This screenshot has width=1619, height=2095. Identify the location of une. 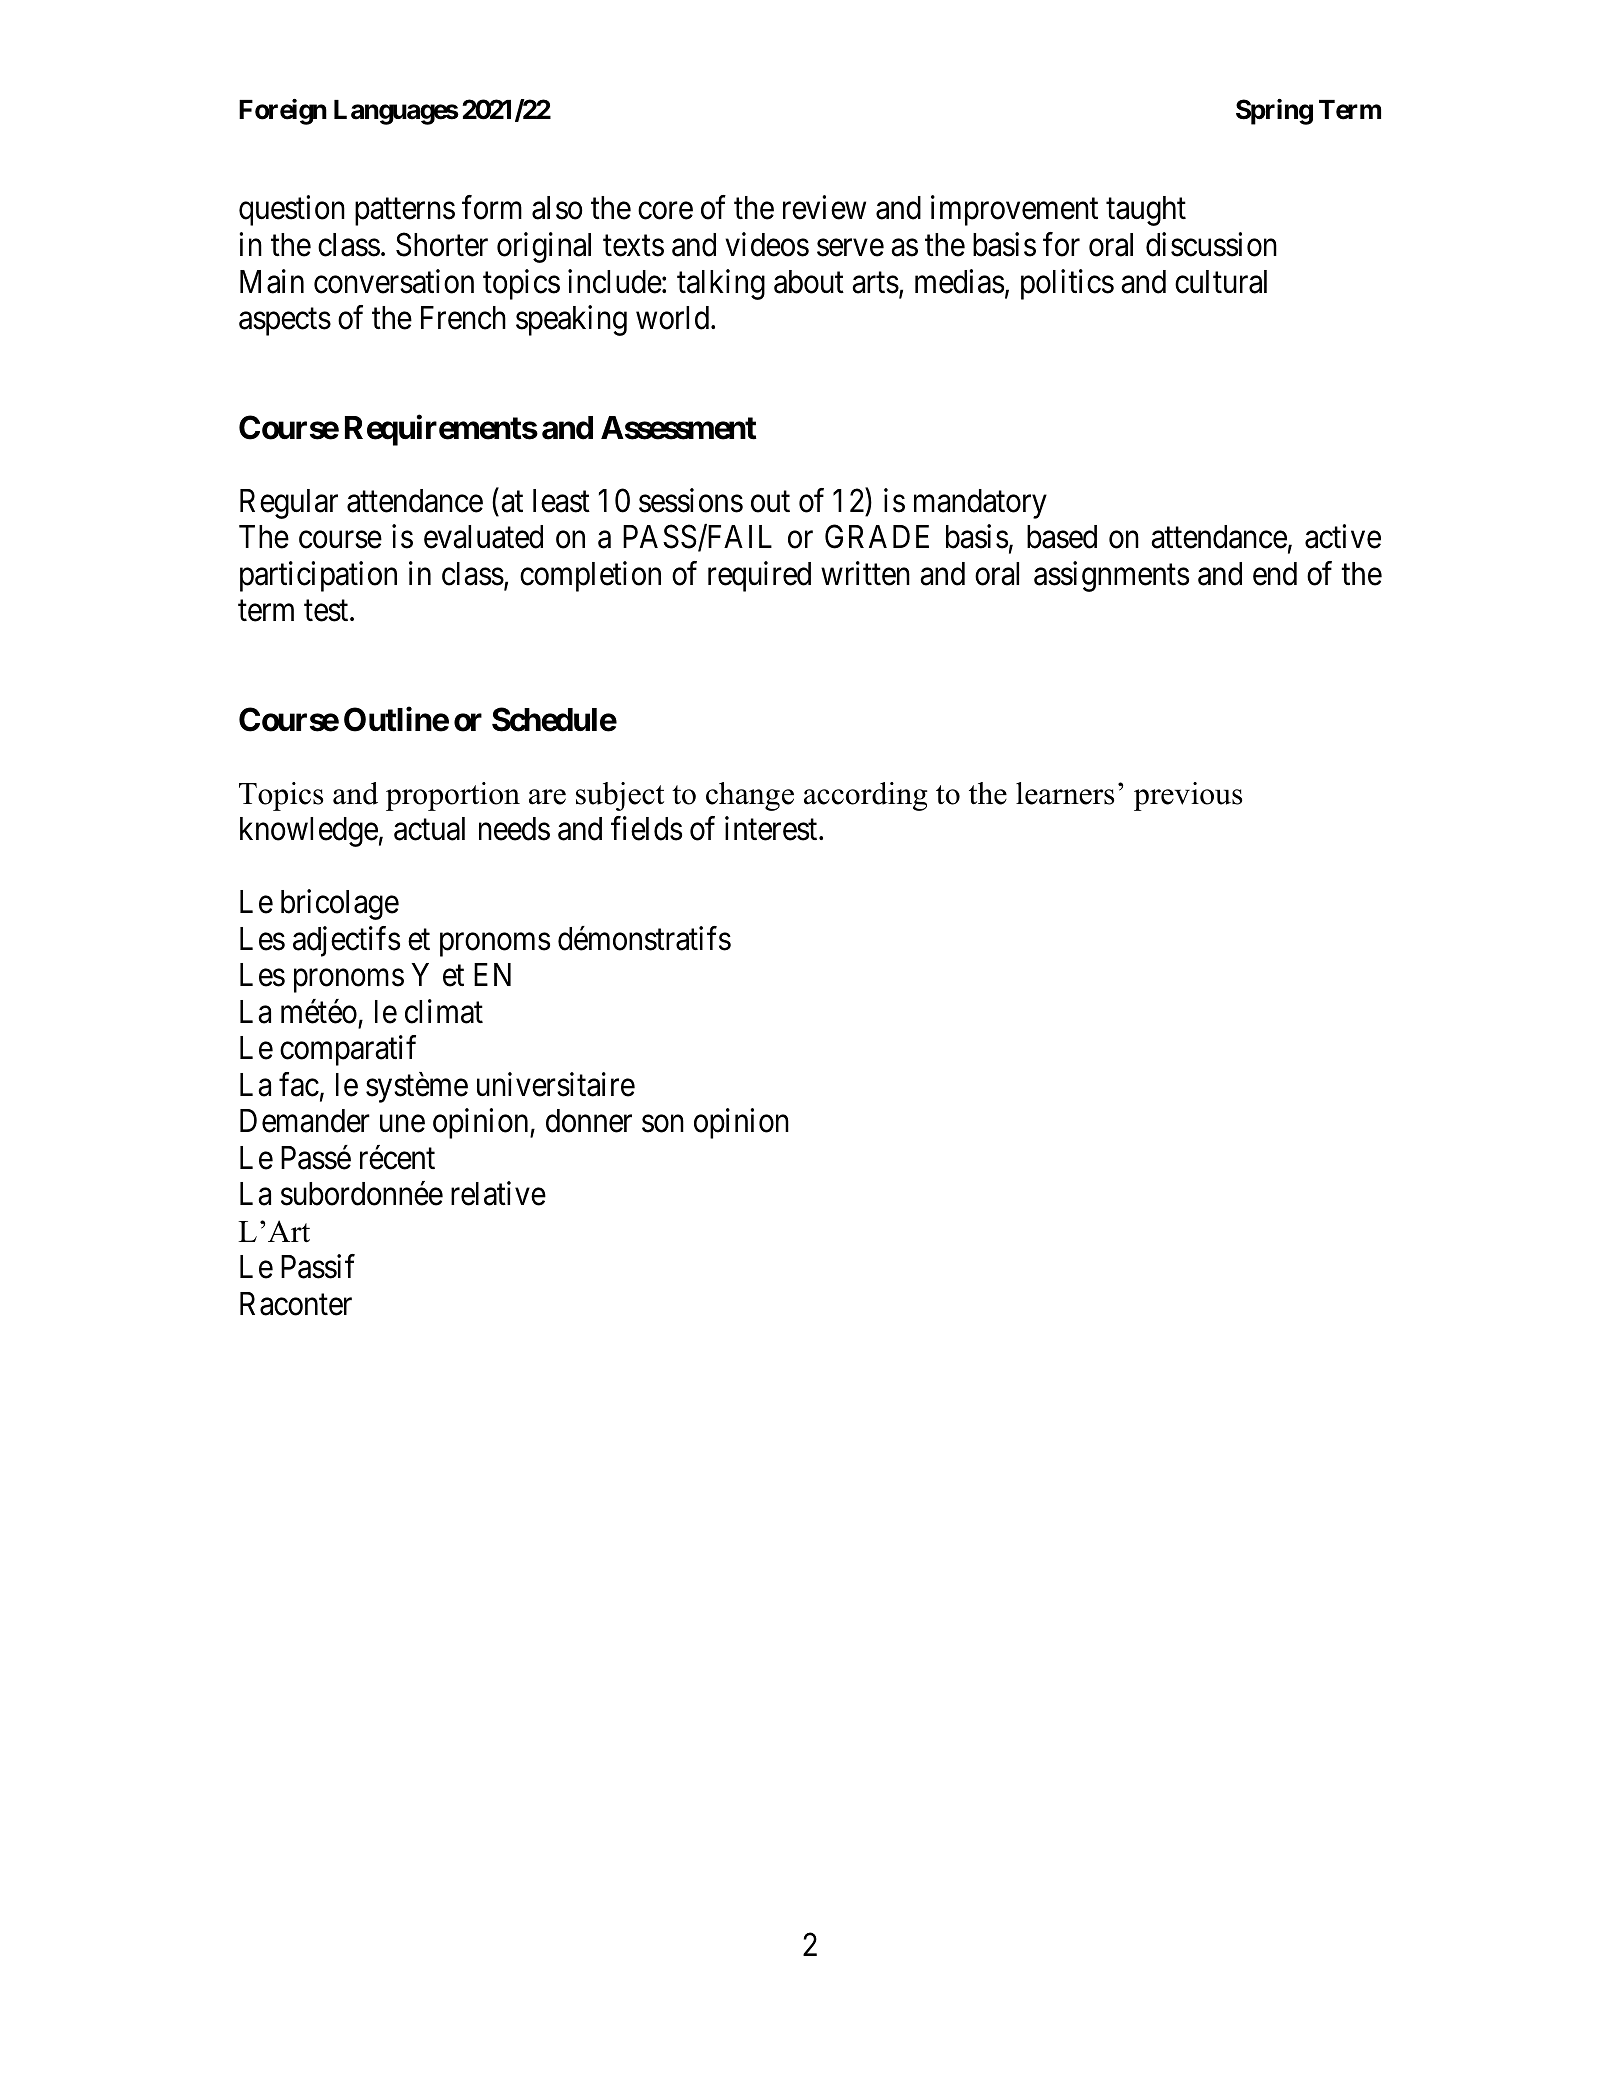
(402, 1124).
